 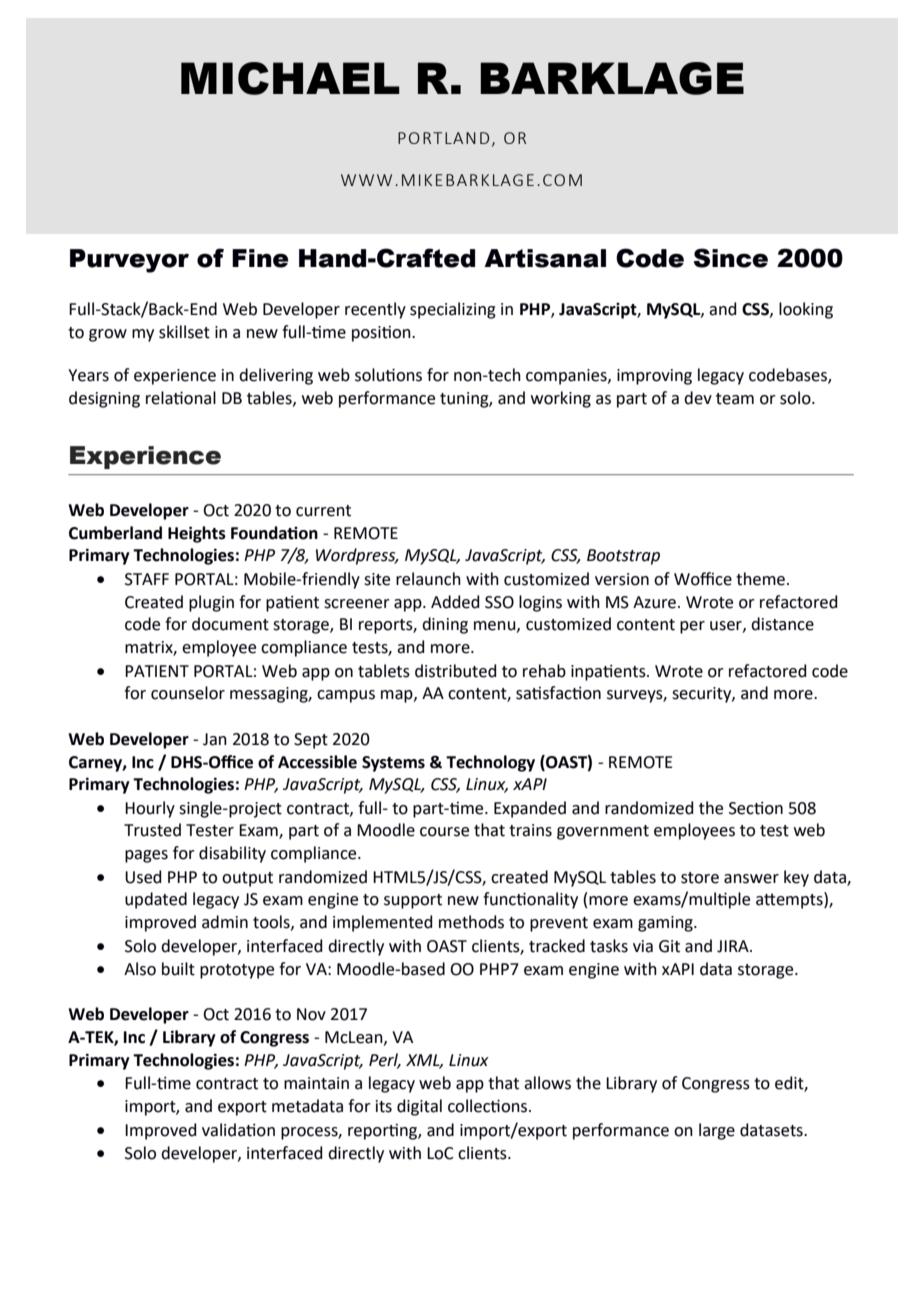 What do you see at coordinates (419, 1107) in the document?
I see `digital` at bounding box center [419, 1107].
